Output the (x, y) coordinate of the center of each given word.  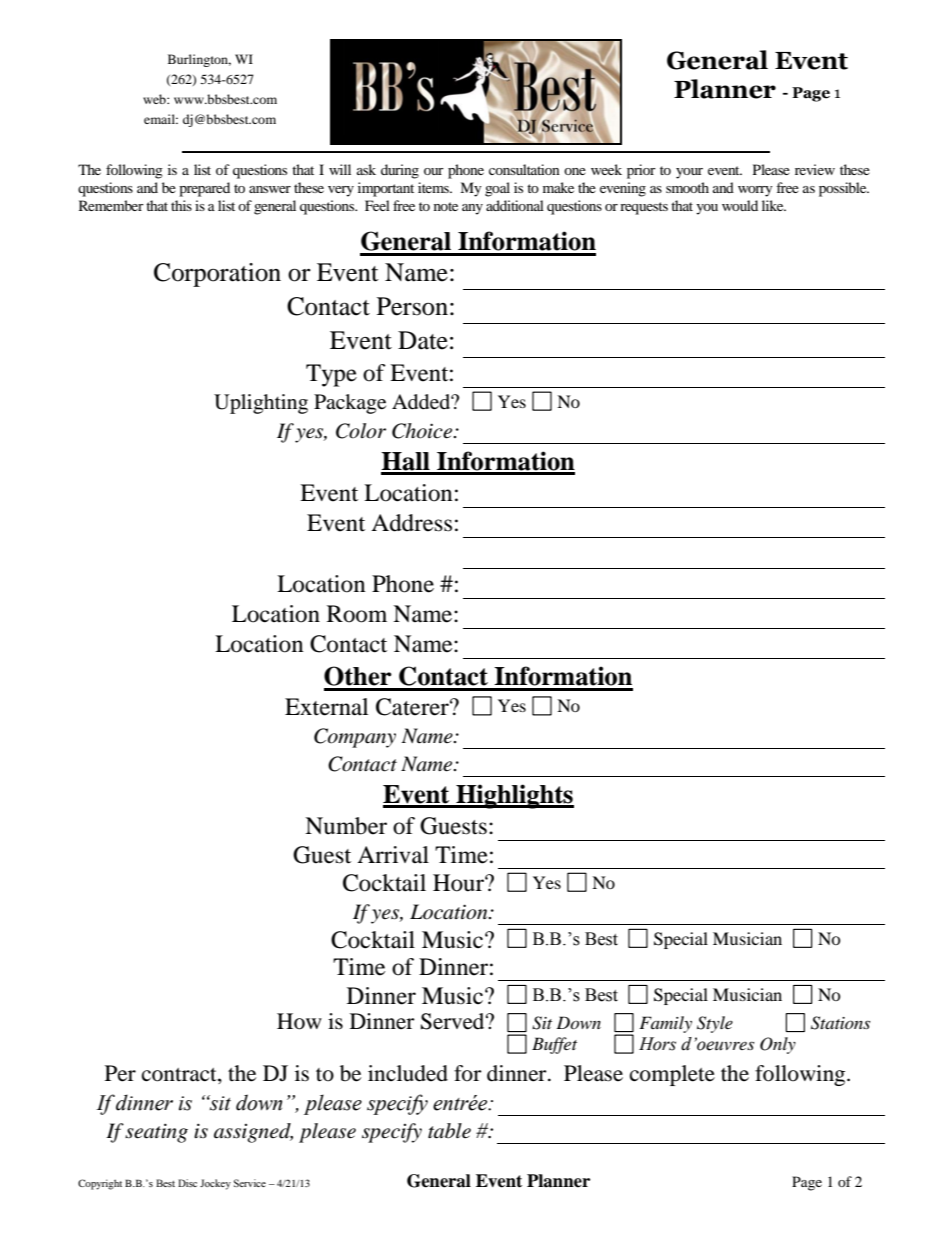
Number (346, 826)
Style (715, 1024)
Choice (423, 431)
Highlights (514, 796)
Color (361, 431)
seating (156, 1133)
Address (411, 523)
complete (672, 1075)
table (449, 1131)
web (155, 99)
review (815, 169)
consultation (524, 169)
